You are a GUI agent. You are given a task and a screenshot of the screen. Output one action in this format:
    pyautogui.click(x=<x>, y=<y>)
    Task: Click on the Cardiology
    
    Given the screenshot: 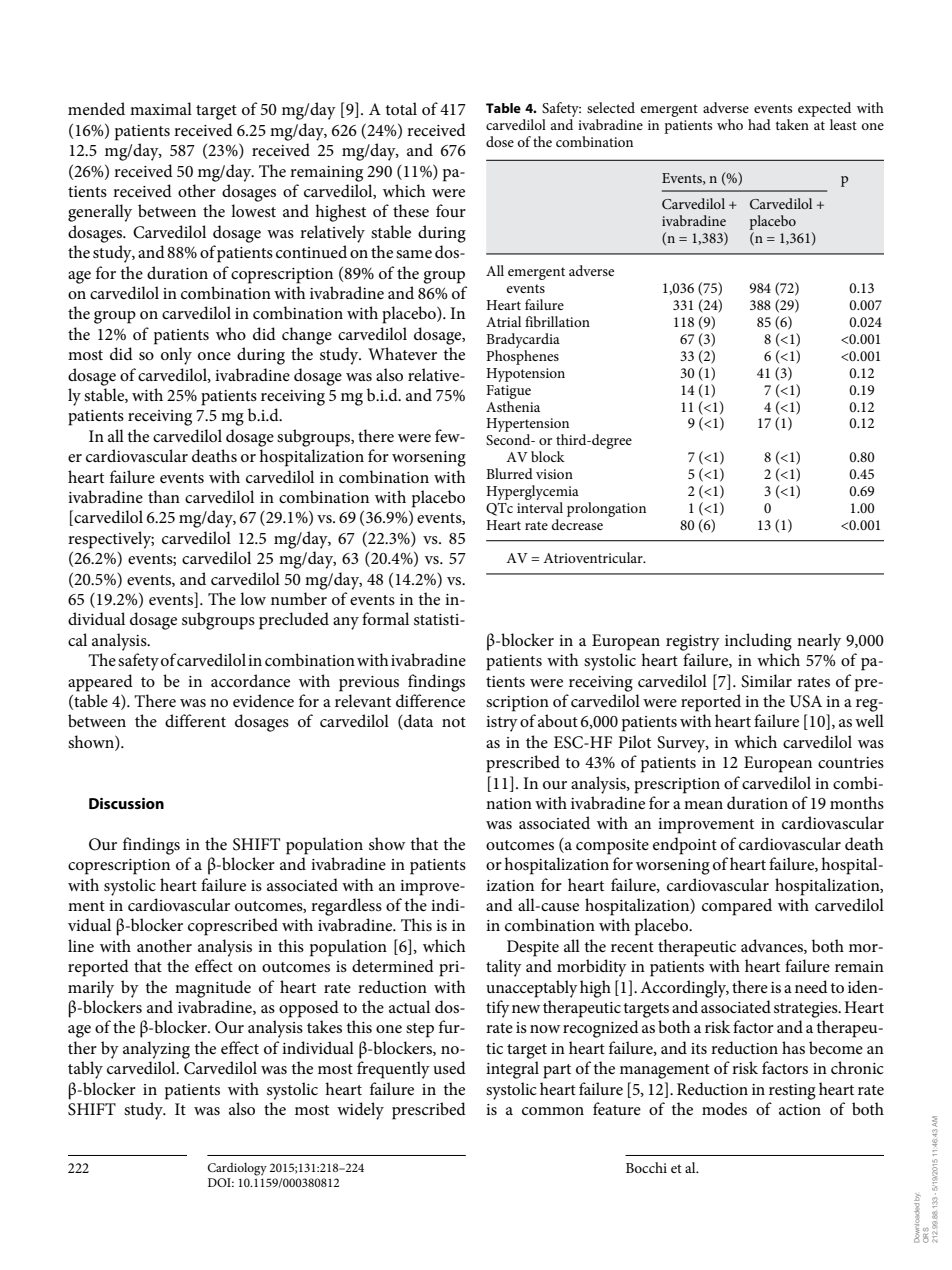 What is the action you would take?
    pyautogui.click(x=237, y=1169)
